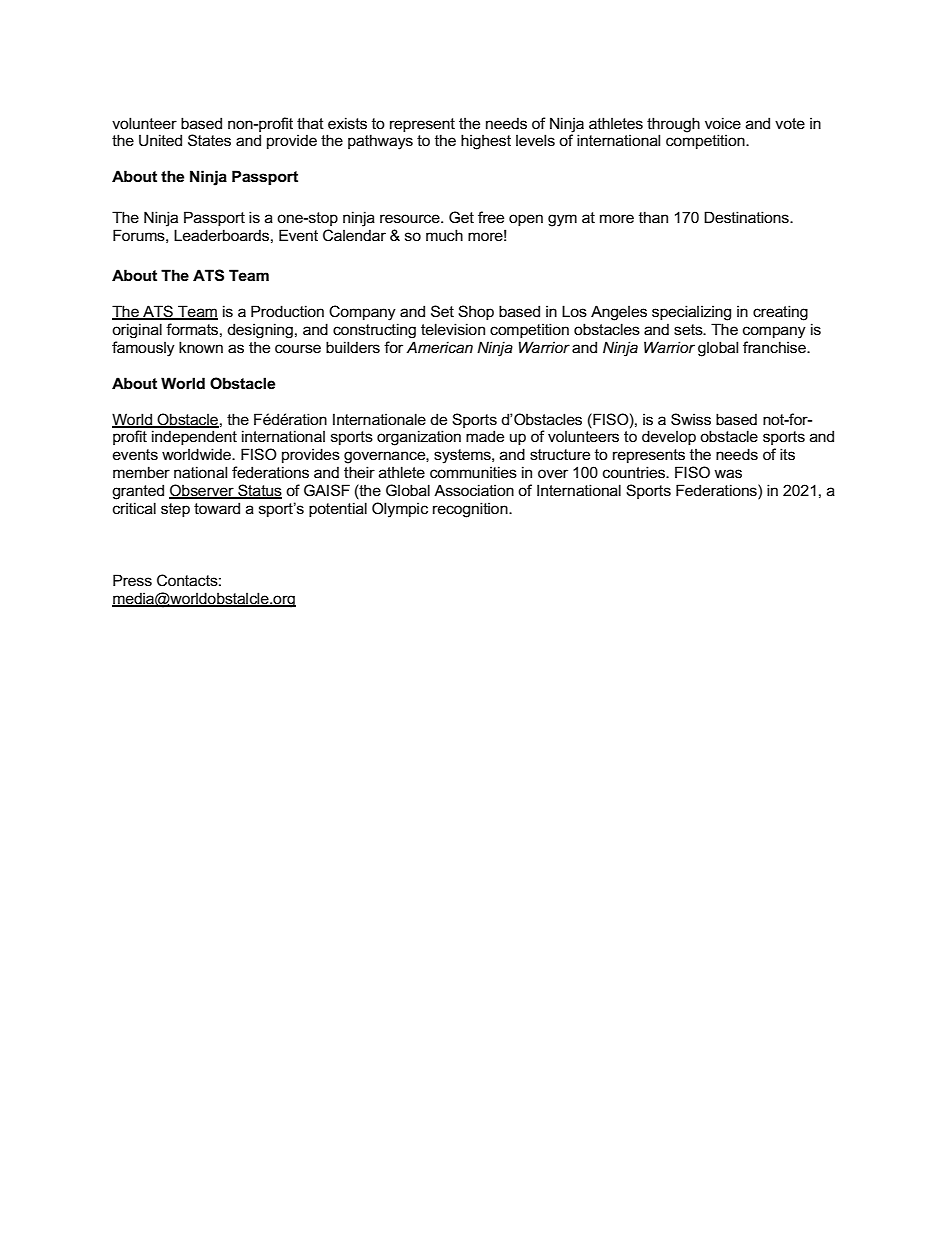 Image resolution: width=952 pixels, height=1233 pixels. I want to click on Production, so click(287, 311).
